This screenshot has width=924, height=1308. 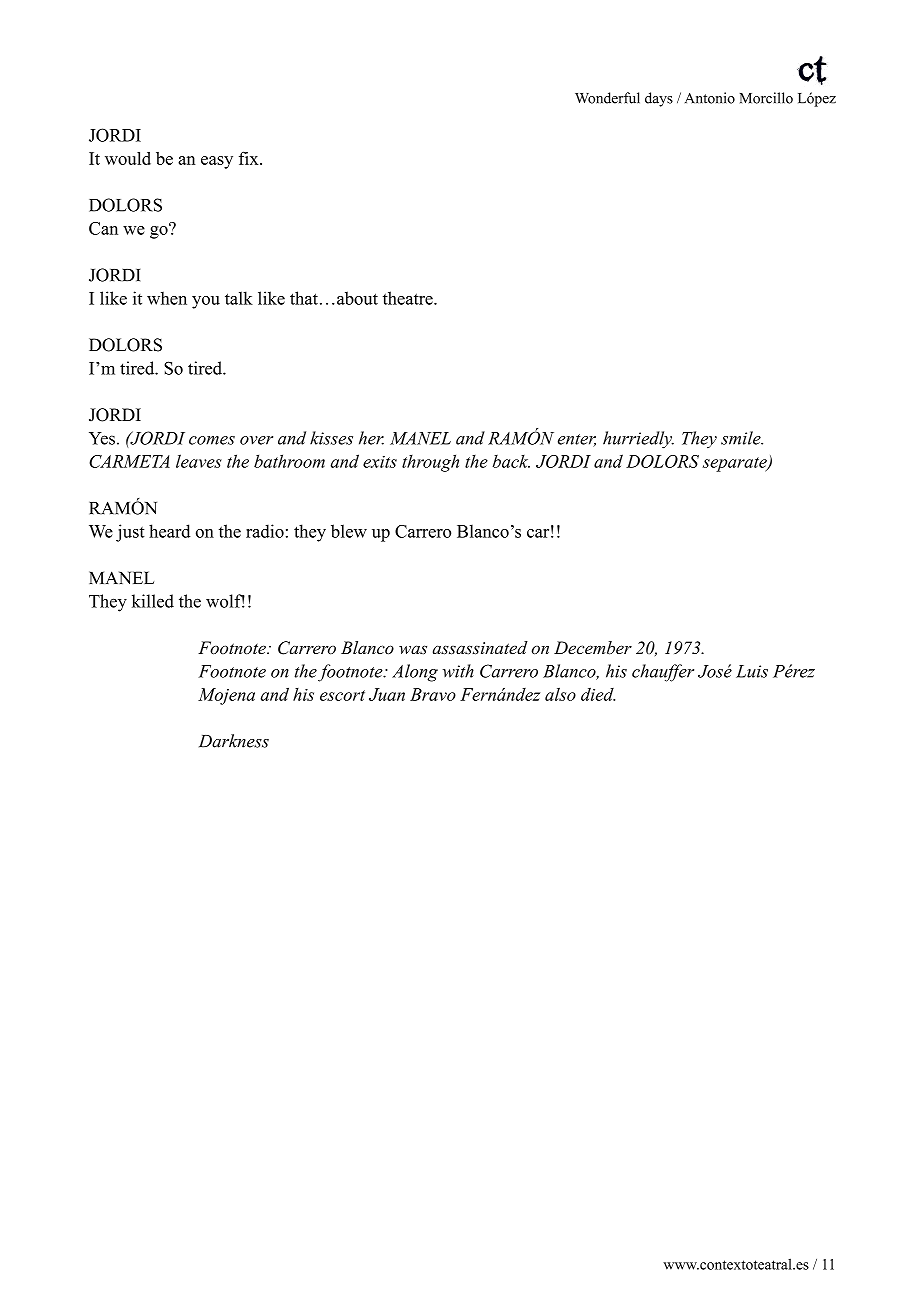 I want to click on would, so click(x=128, y=158).
